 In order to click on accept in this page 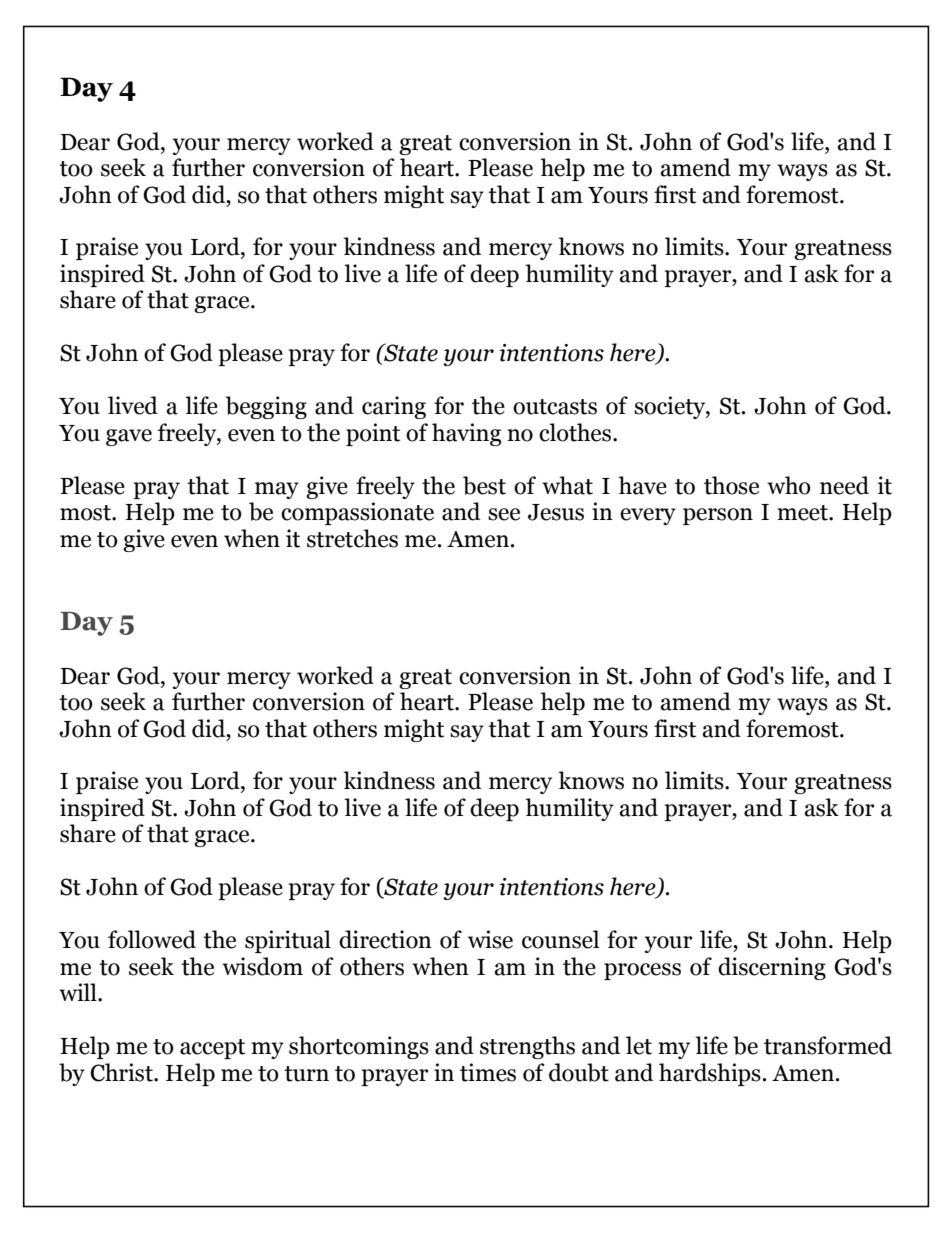, I will do `click(212, 1049)`.
